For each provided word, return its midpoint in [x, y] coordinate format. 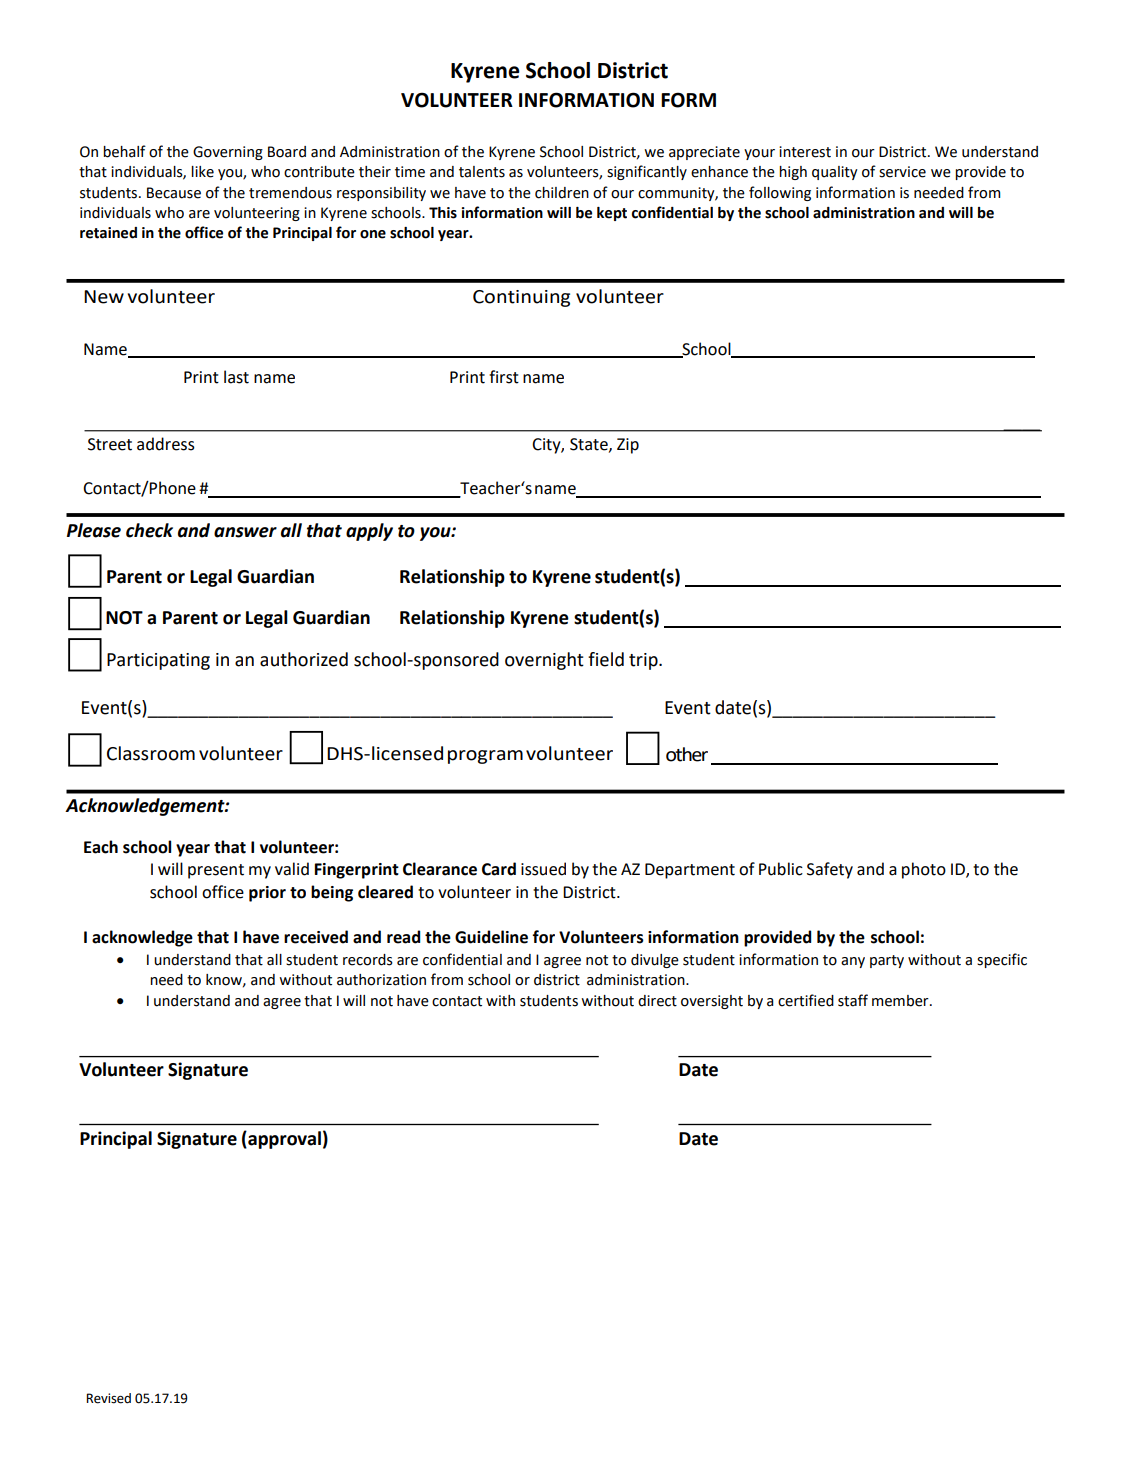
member [901, 1001]
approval [283, 1140]
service [902, 172]
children [562, 193]
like [202, 172]
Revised [108, 1398]
